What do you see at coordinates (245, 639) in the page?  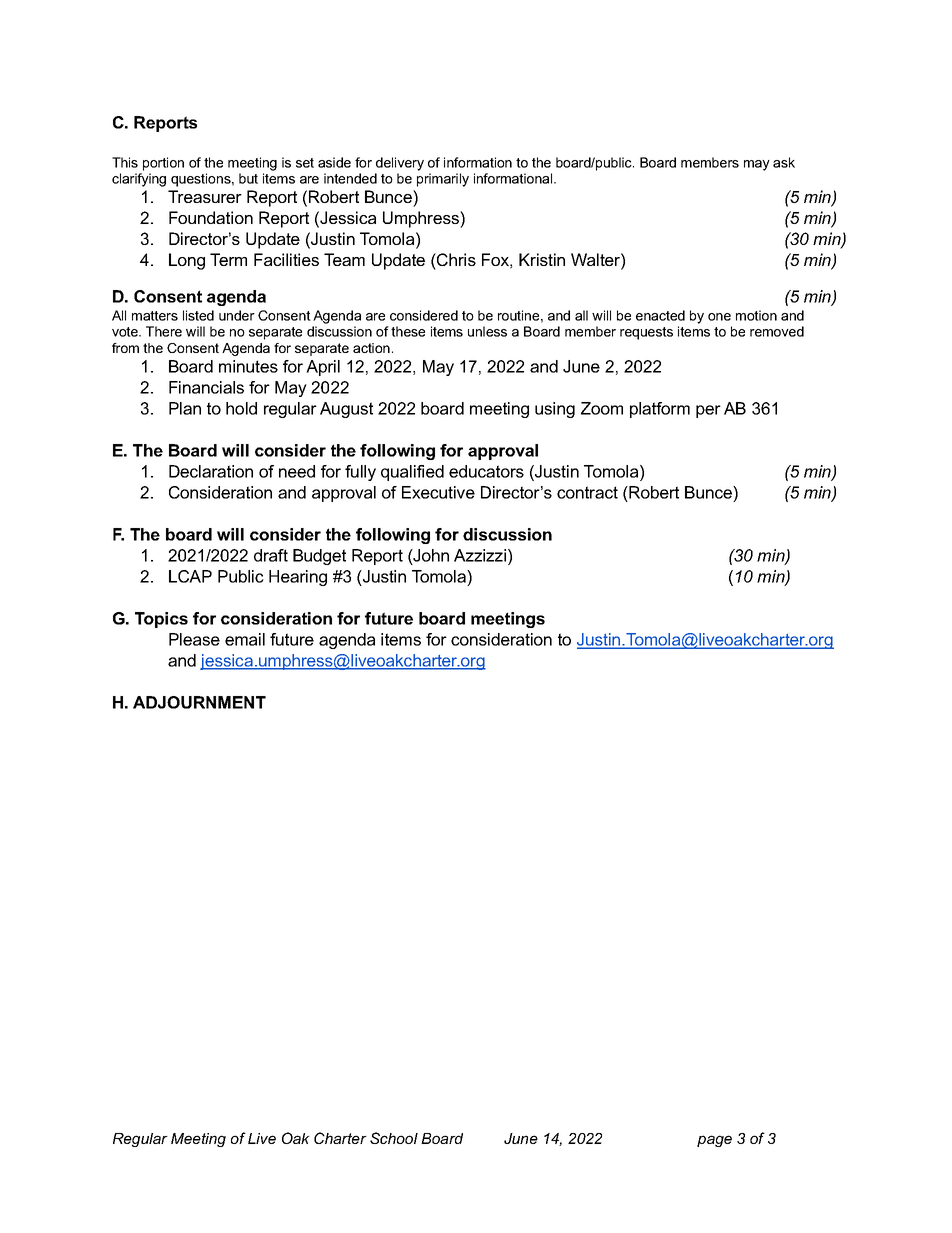 I see `email` at bounding box center [245, 639].
